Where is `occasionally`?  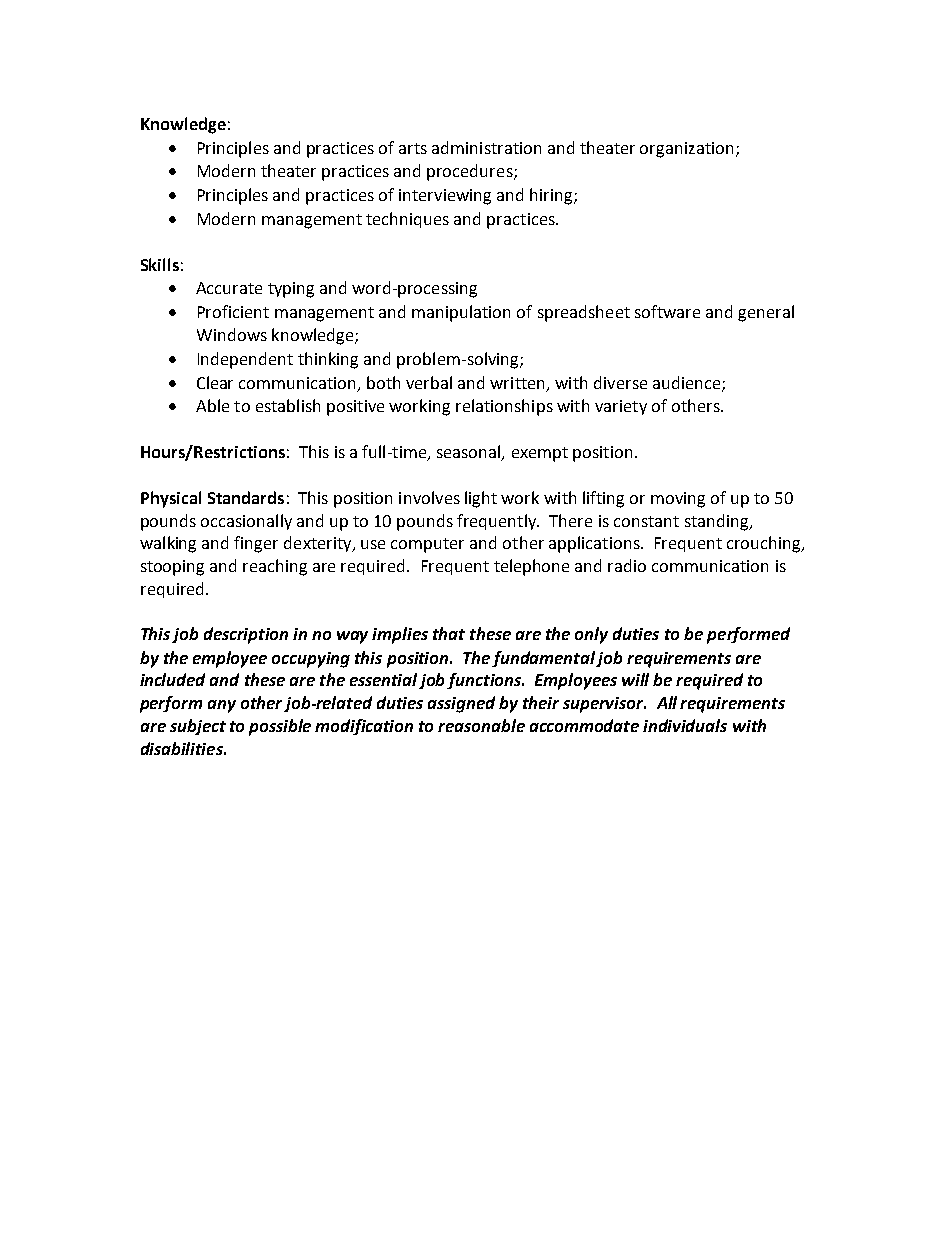 occasionally is located at coordinates (246, 522).
